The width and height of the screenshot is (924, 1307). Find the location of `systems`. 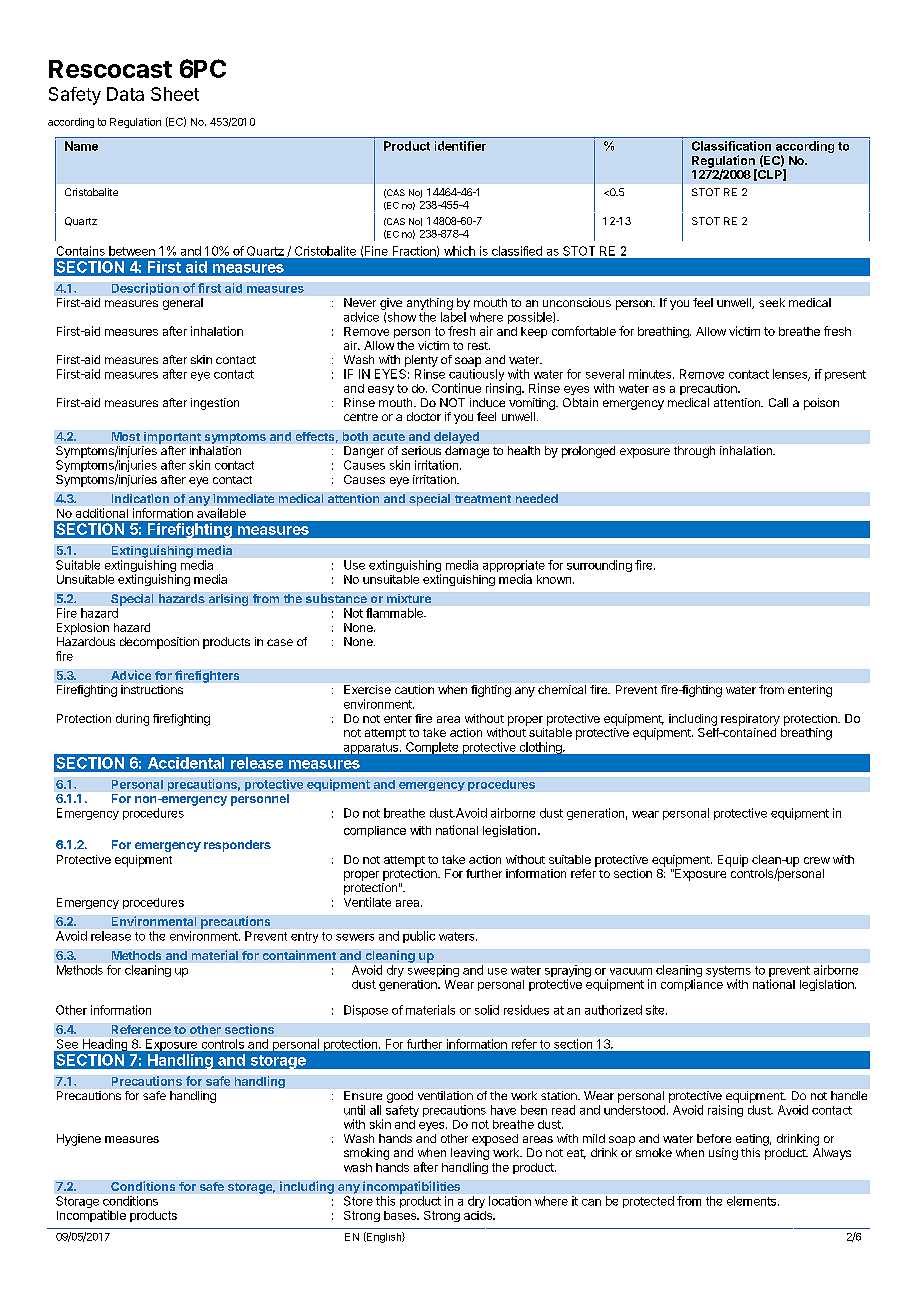

systems is located at coordinates (728, 973).
